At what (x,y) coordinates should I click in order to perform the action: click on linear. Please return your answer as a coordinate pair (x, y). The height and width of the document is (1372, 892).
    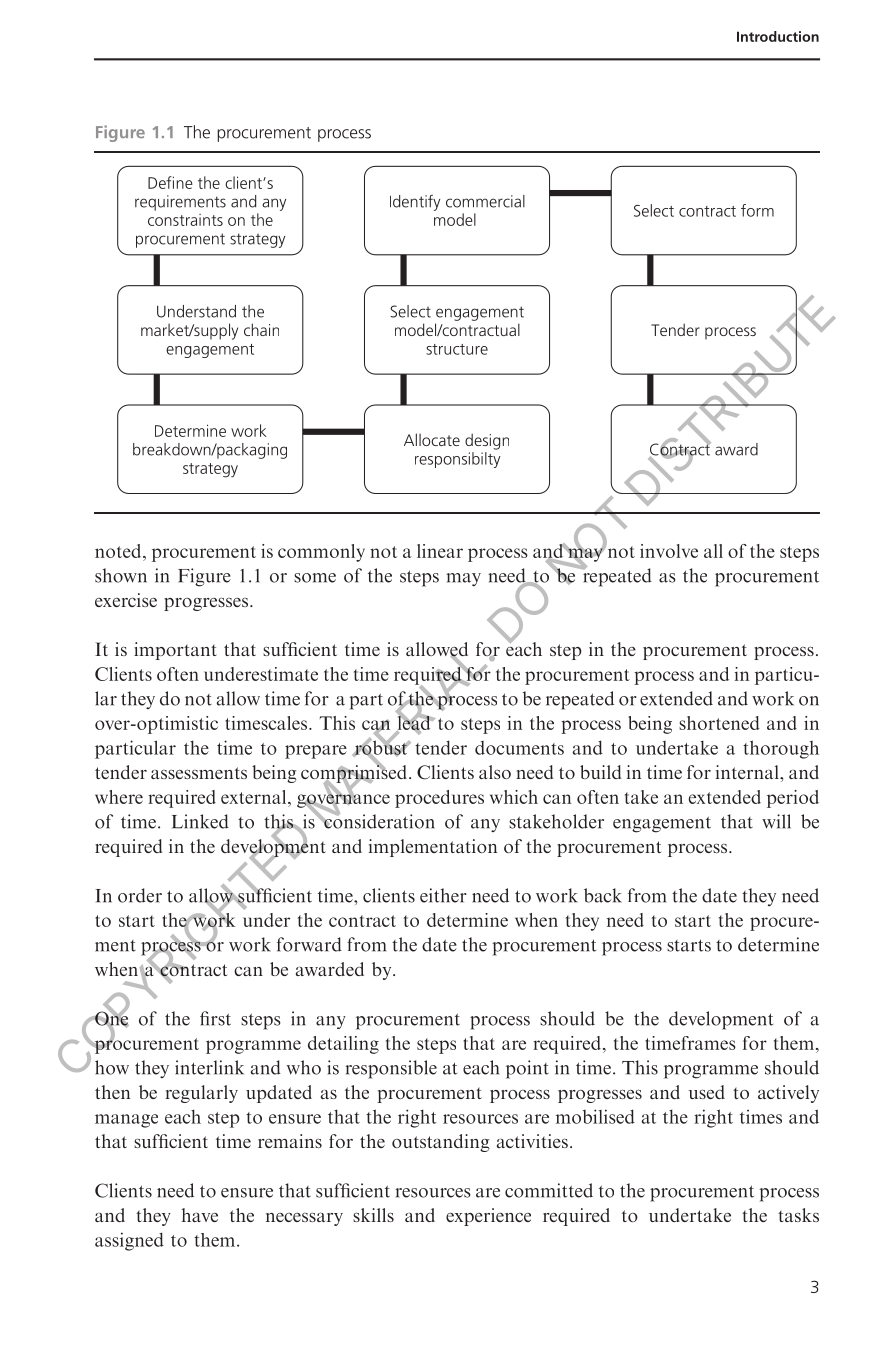
    Looking at the image, I should click on (440, 551).
